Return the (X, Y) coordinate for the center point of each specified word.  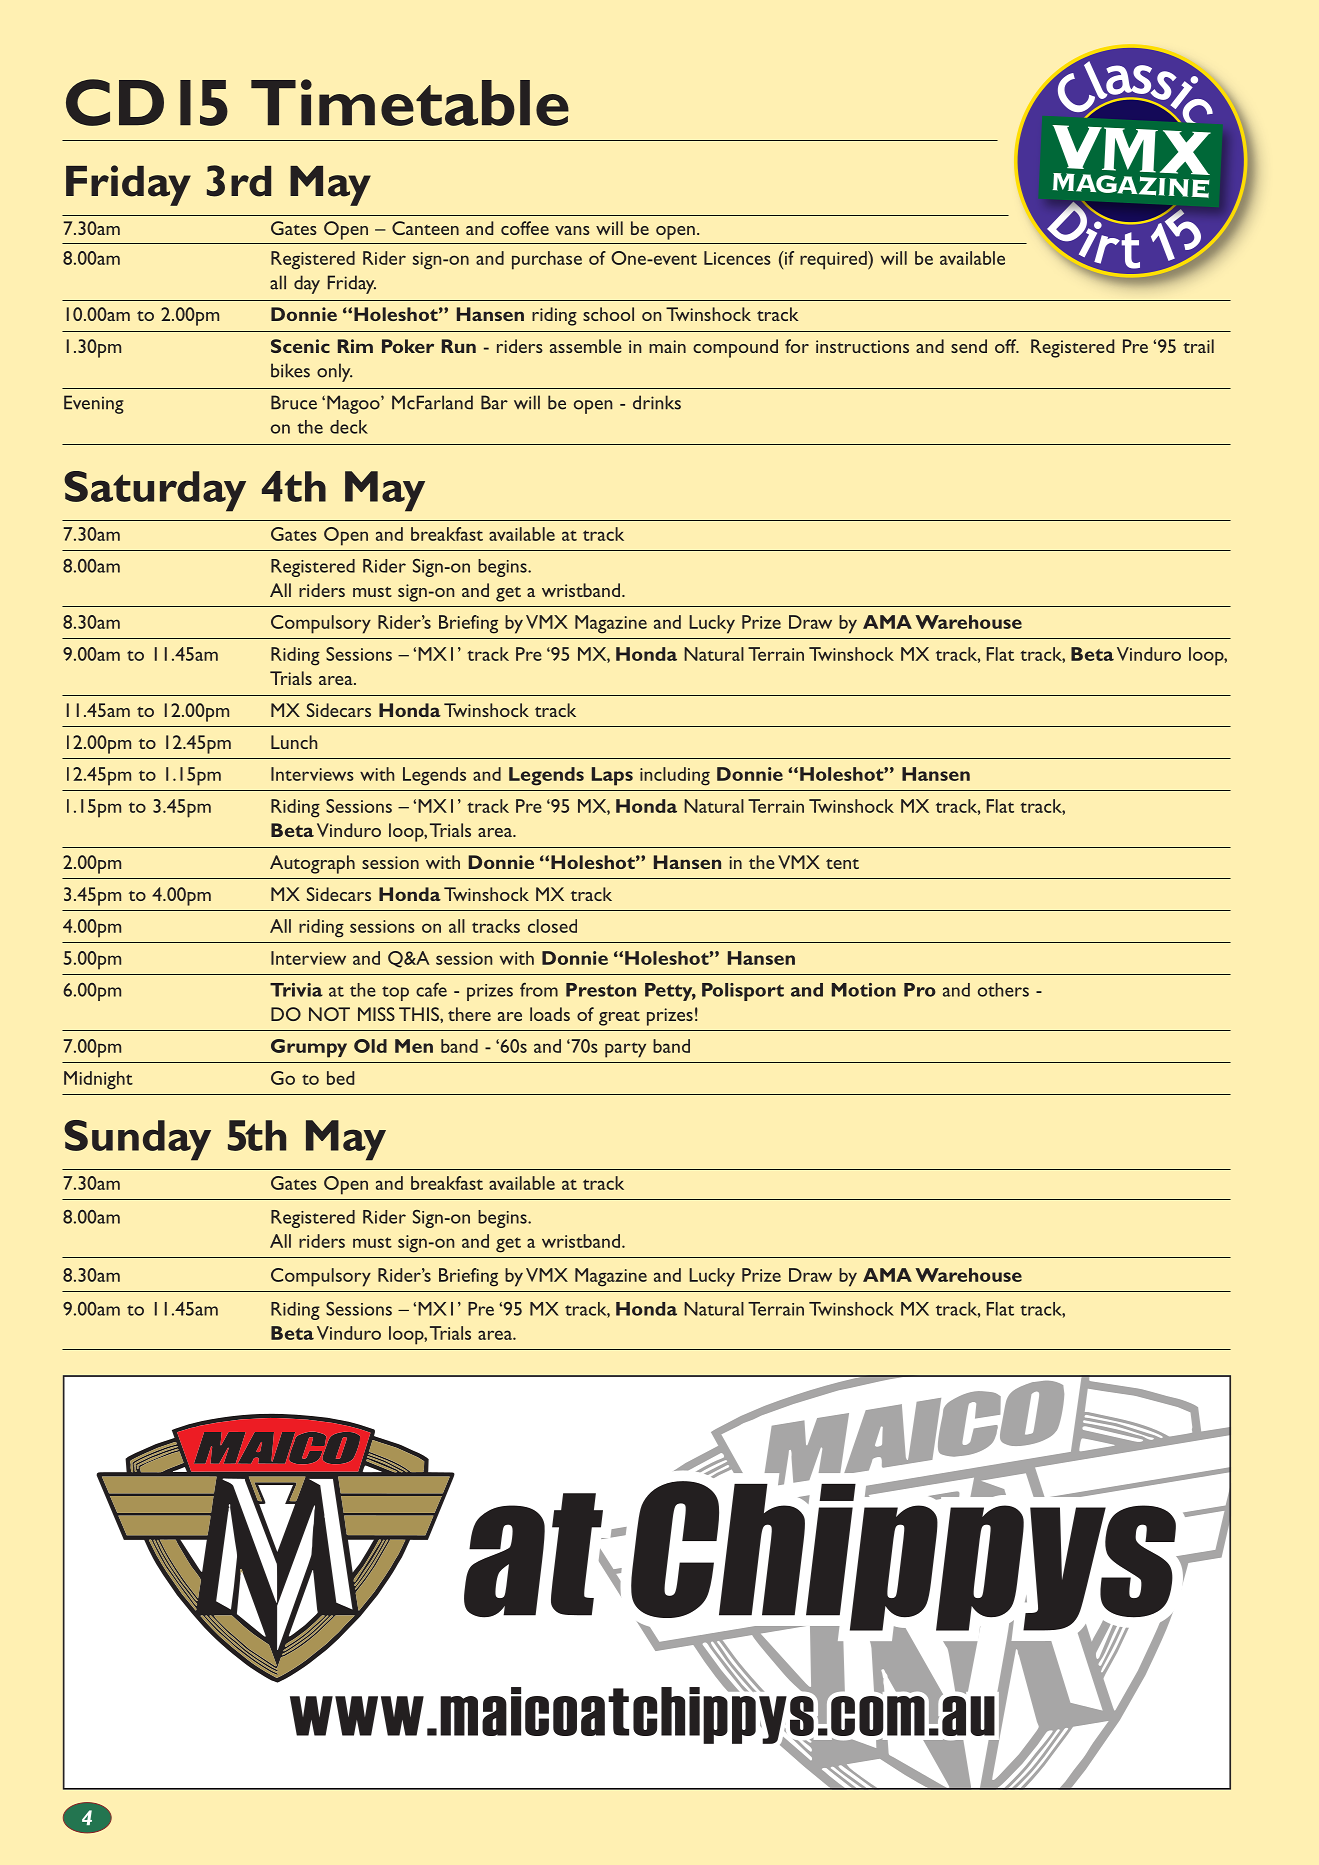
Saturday (155, 491)
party (625, 1050)
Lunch (294, 742)
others (1003, 990)
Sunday (137, 1140)
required (834, 260)
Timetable (410, 102)
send (969, 346)
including (675, 776)
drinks (657, 402)
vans (572, 230)
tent (842, 863)
